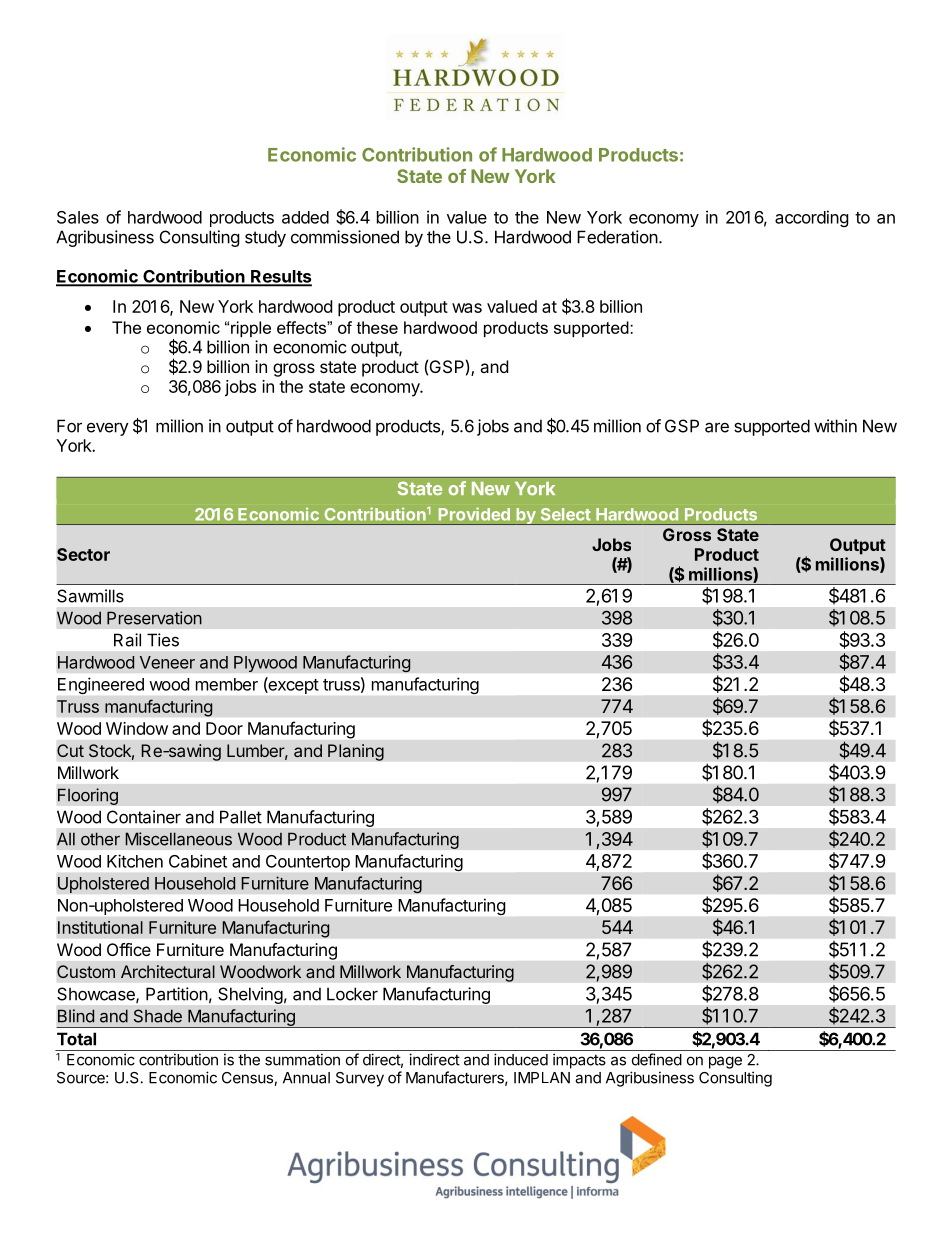 The height and width of the page is (1233, 952). What do you see at coordinates (725, 1062) in the page?
I see `page` at bounding box center [725, 1062].
